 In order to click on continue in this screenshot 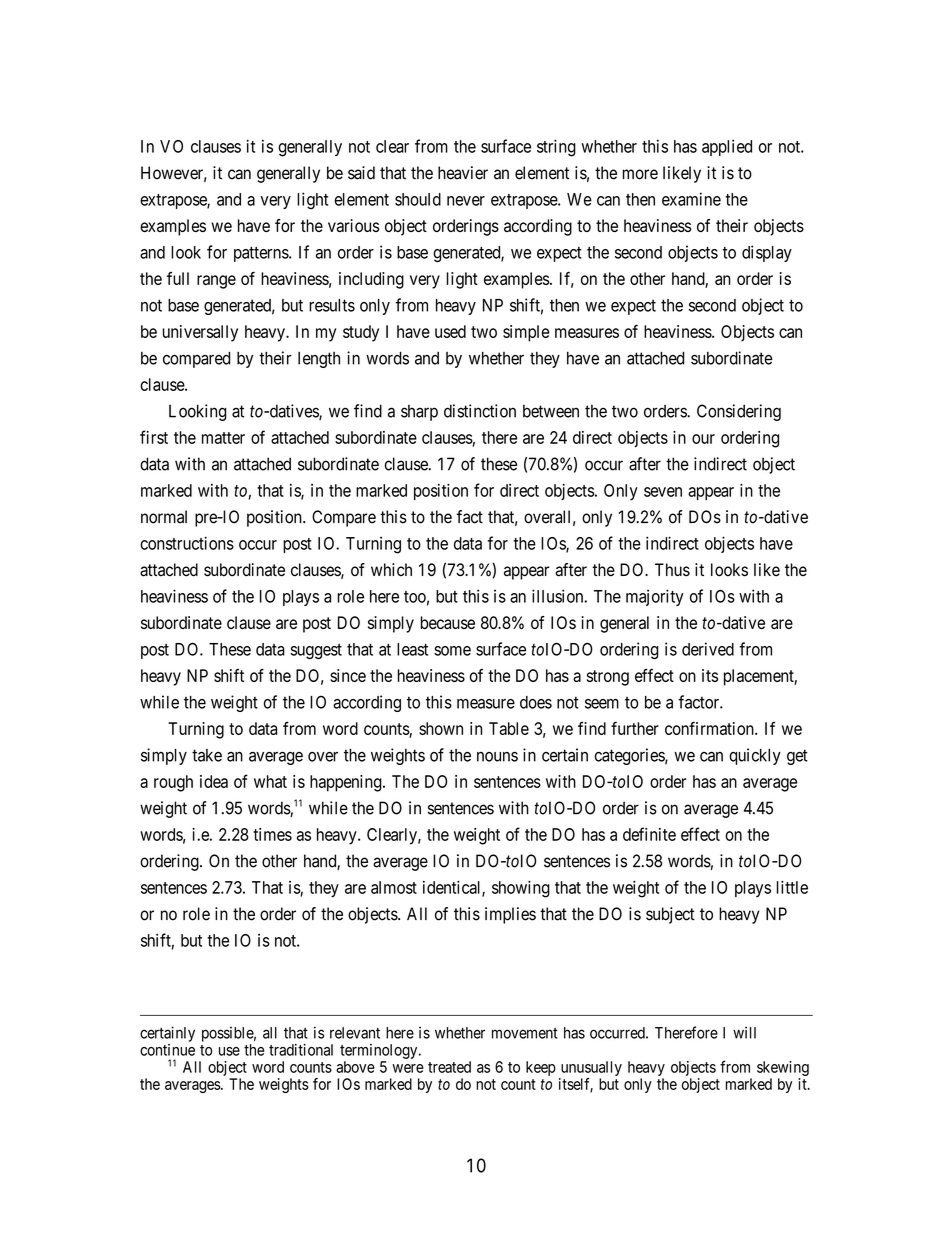, I will do `click(167, 1050)`.
